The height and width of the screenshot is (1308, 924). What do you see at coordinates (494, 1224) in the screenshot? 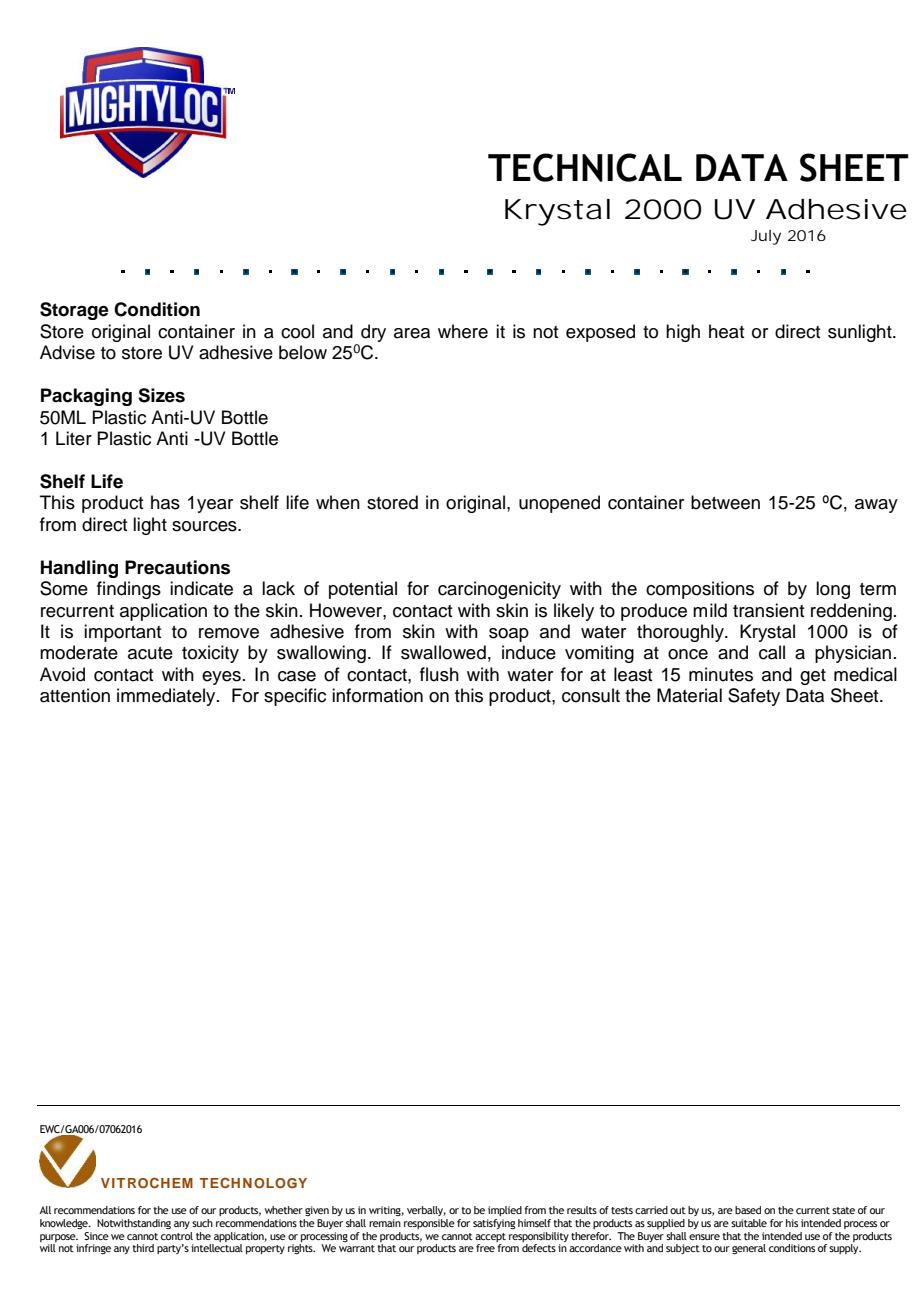
I see `satisfying` at bounding box center [494, 1224].
